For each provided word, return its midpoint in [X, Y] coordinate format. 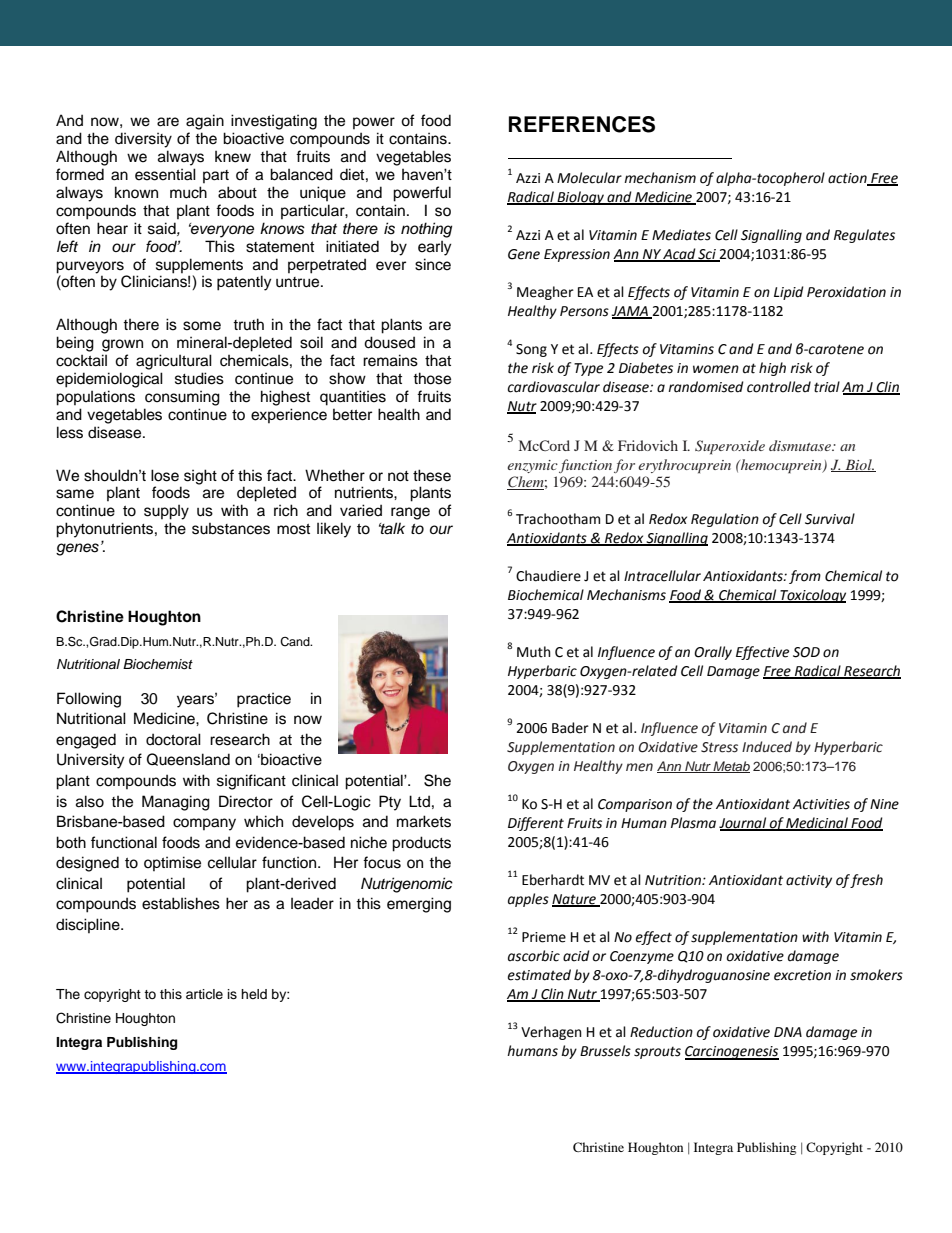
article [204, 994]
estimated [539, 975]
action [848, 179]
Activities [821, 804]
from [805, 577]
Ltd [419, 801]
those [432, 378]
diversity [143, 140]
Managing [176, 803]
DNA [788, 1032]
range [410, 513]
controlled [779, 387]
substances [231, 529]
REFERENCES [582, 124]
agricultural [174, 362]
